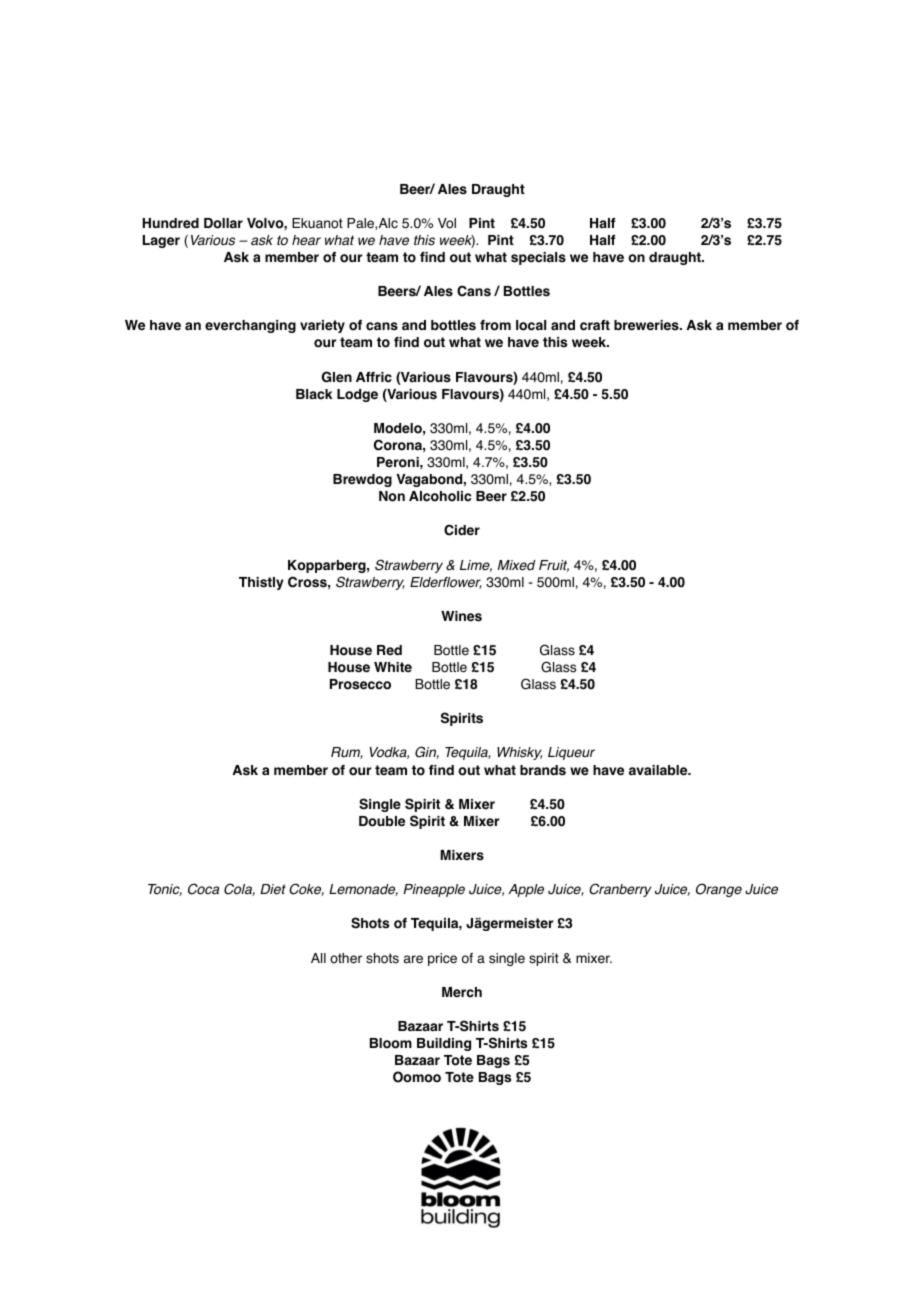 The height and width of the document is (1308, 924). What do you see at coordinates (393, 667) in the document?
I see `White` at bounding box center [393, 667].
